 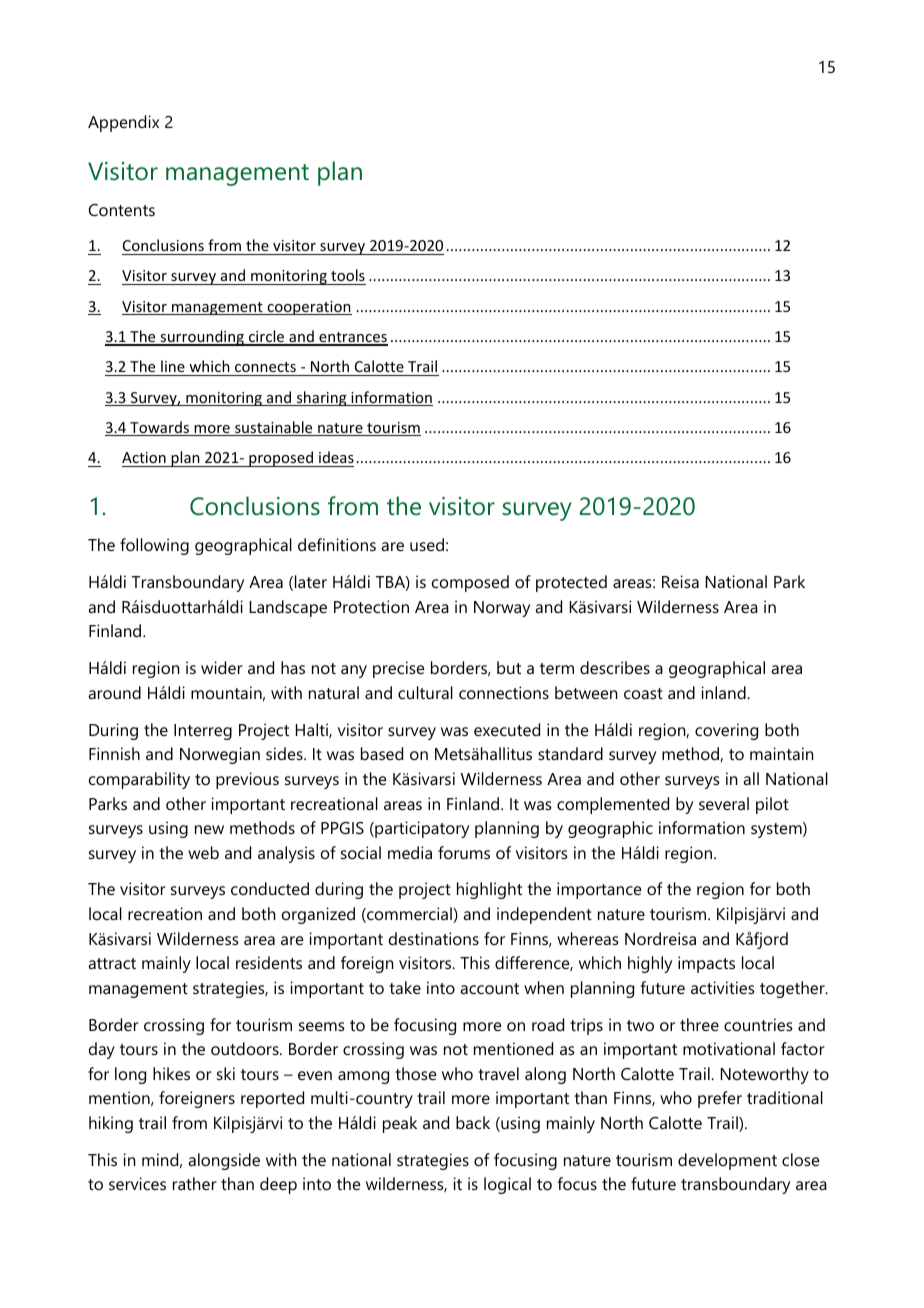 I want to click on wider, so click(x=222, y=667).
